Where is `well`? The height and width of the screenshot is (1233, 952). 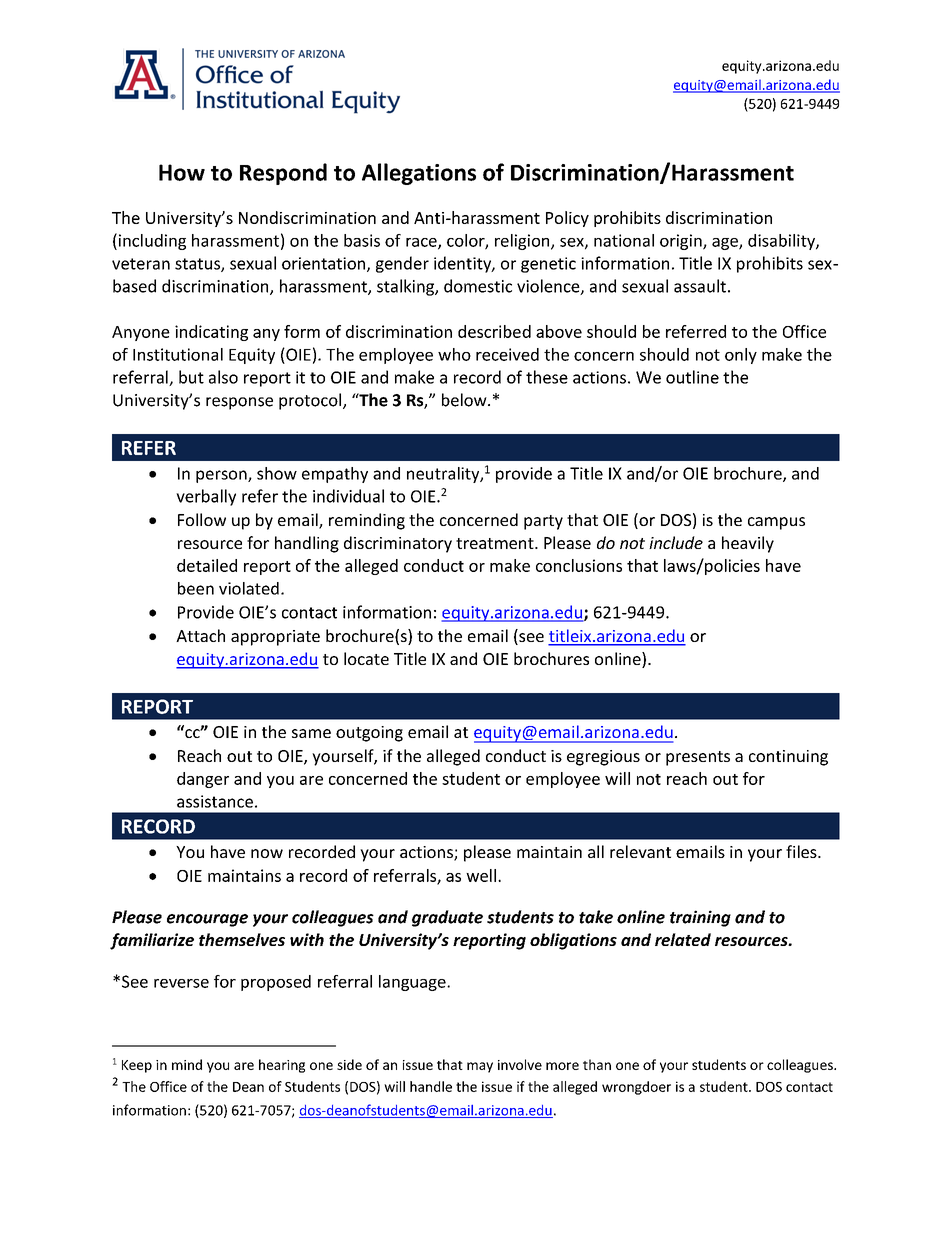 well is located at coordinates (481, 875).
